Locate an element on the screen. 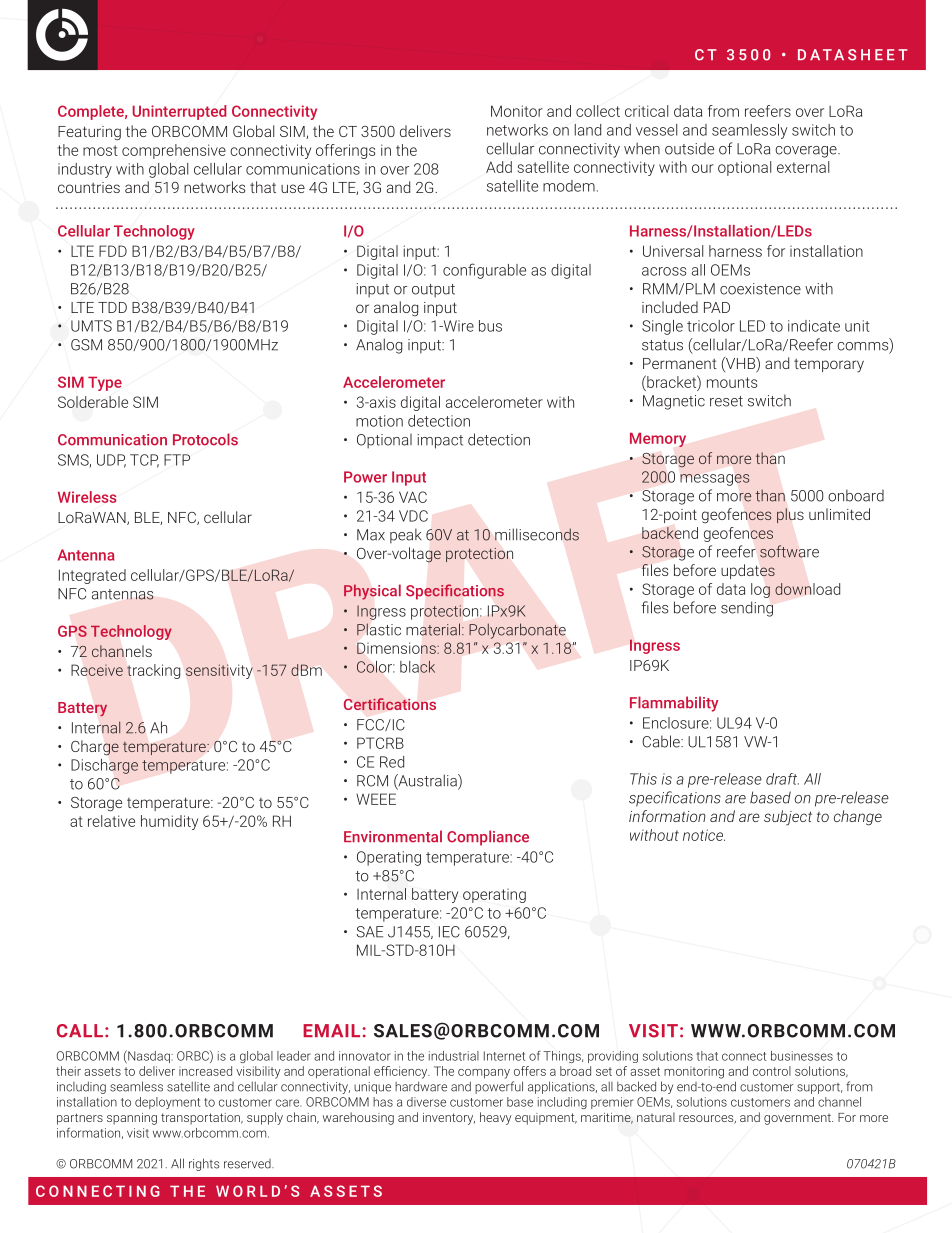 The height and width of the screenshot is (1233, 952). control is located at coordinates (772, 1071).
